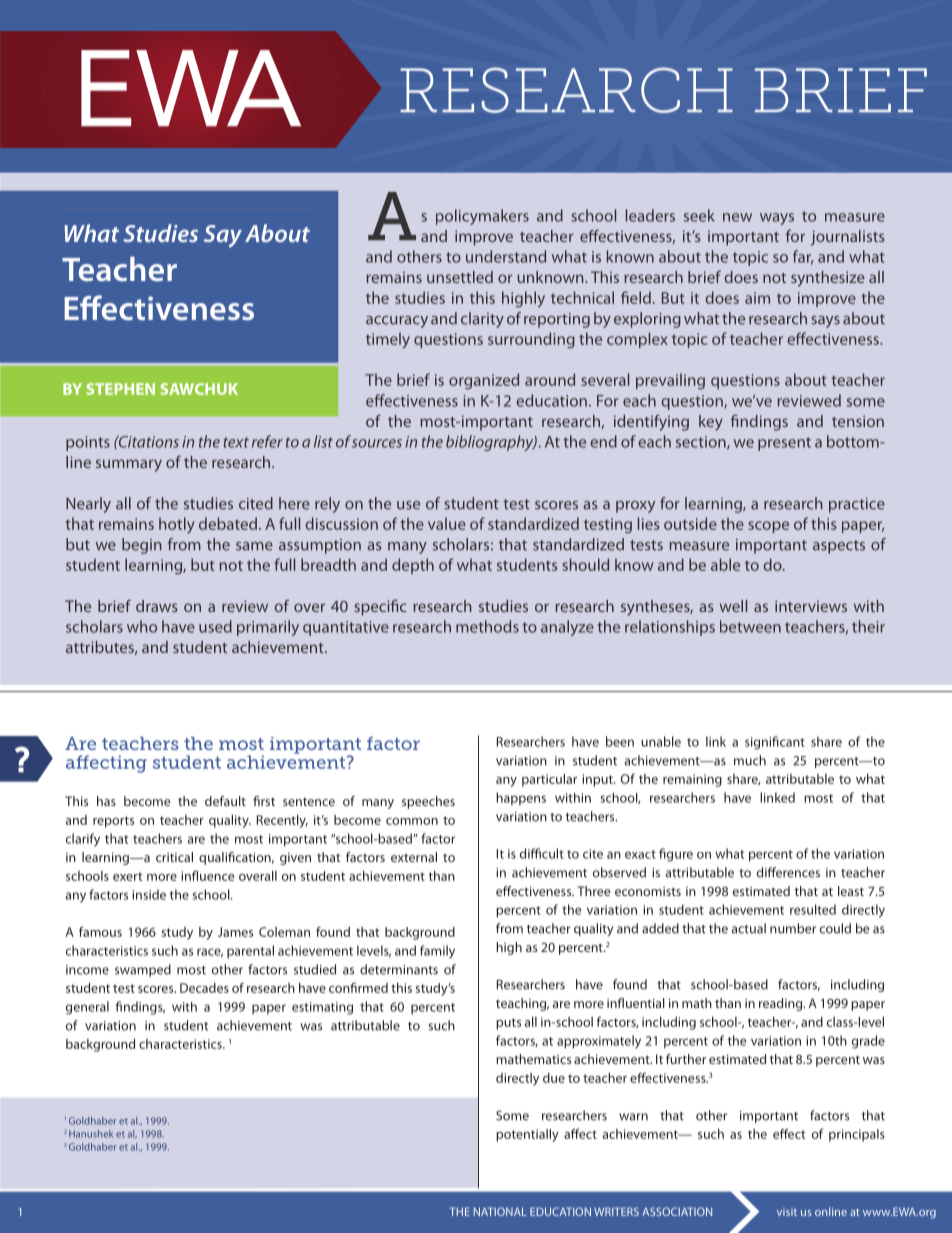 The image size is (952, 1233). Describe the element at coordinates (506, 256) in the screenshot. I see `understand` at that location.
